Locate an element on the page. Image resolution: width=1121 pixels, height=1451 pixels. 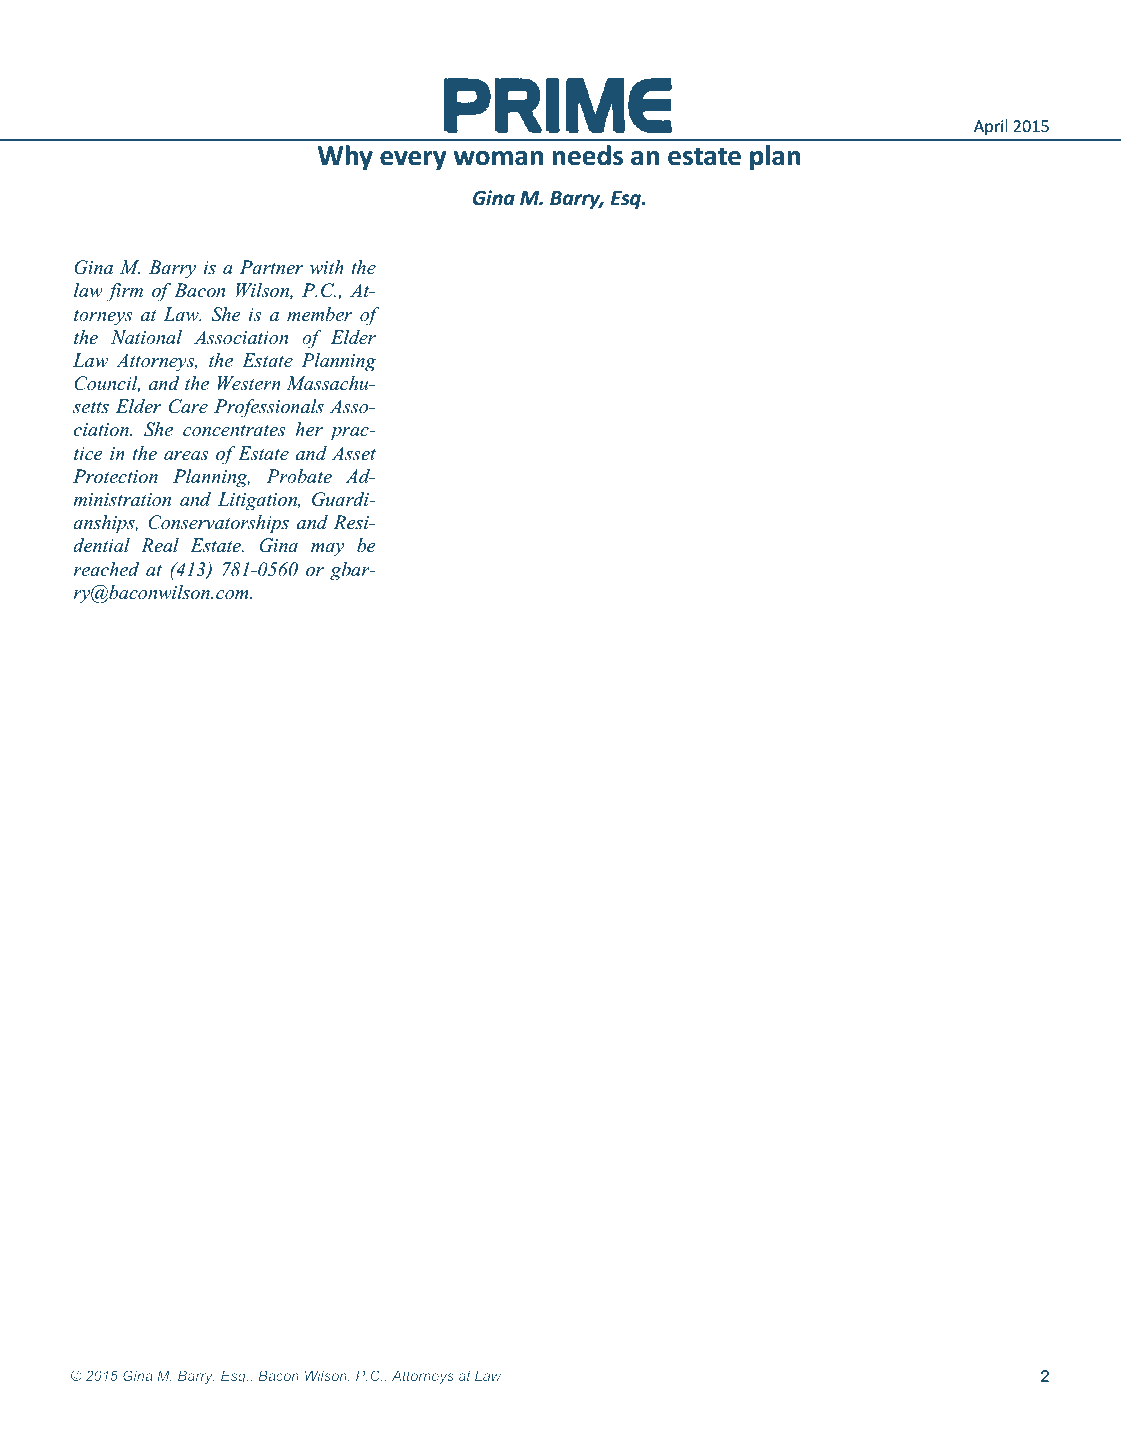
Asset is located at coordinates (354, 453).
